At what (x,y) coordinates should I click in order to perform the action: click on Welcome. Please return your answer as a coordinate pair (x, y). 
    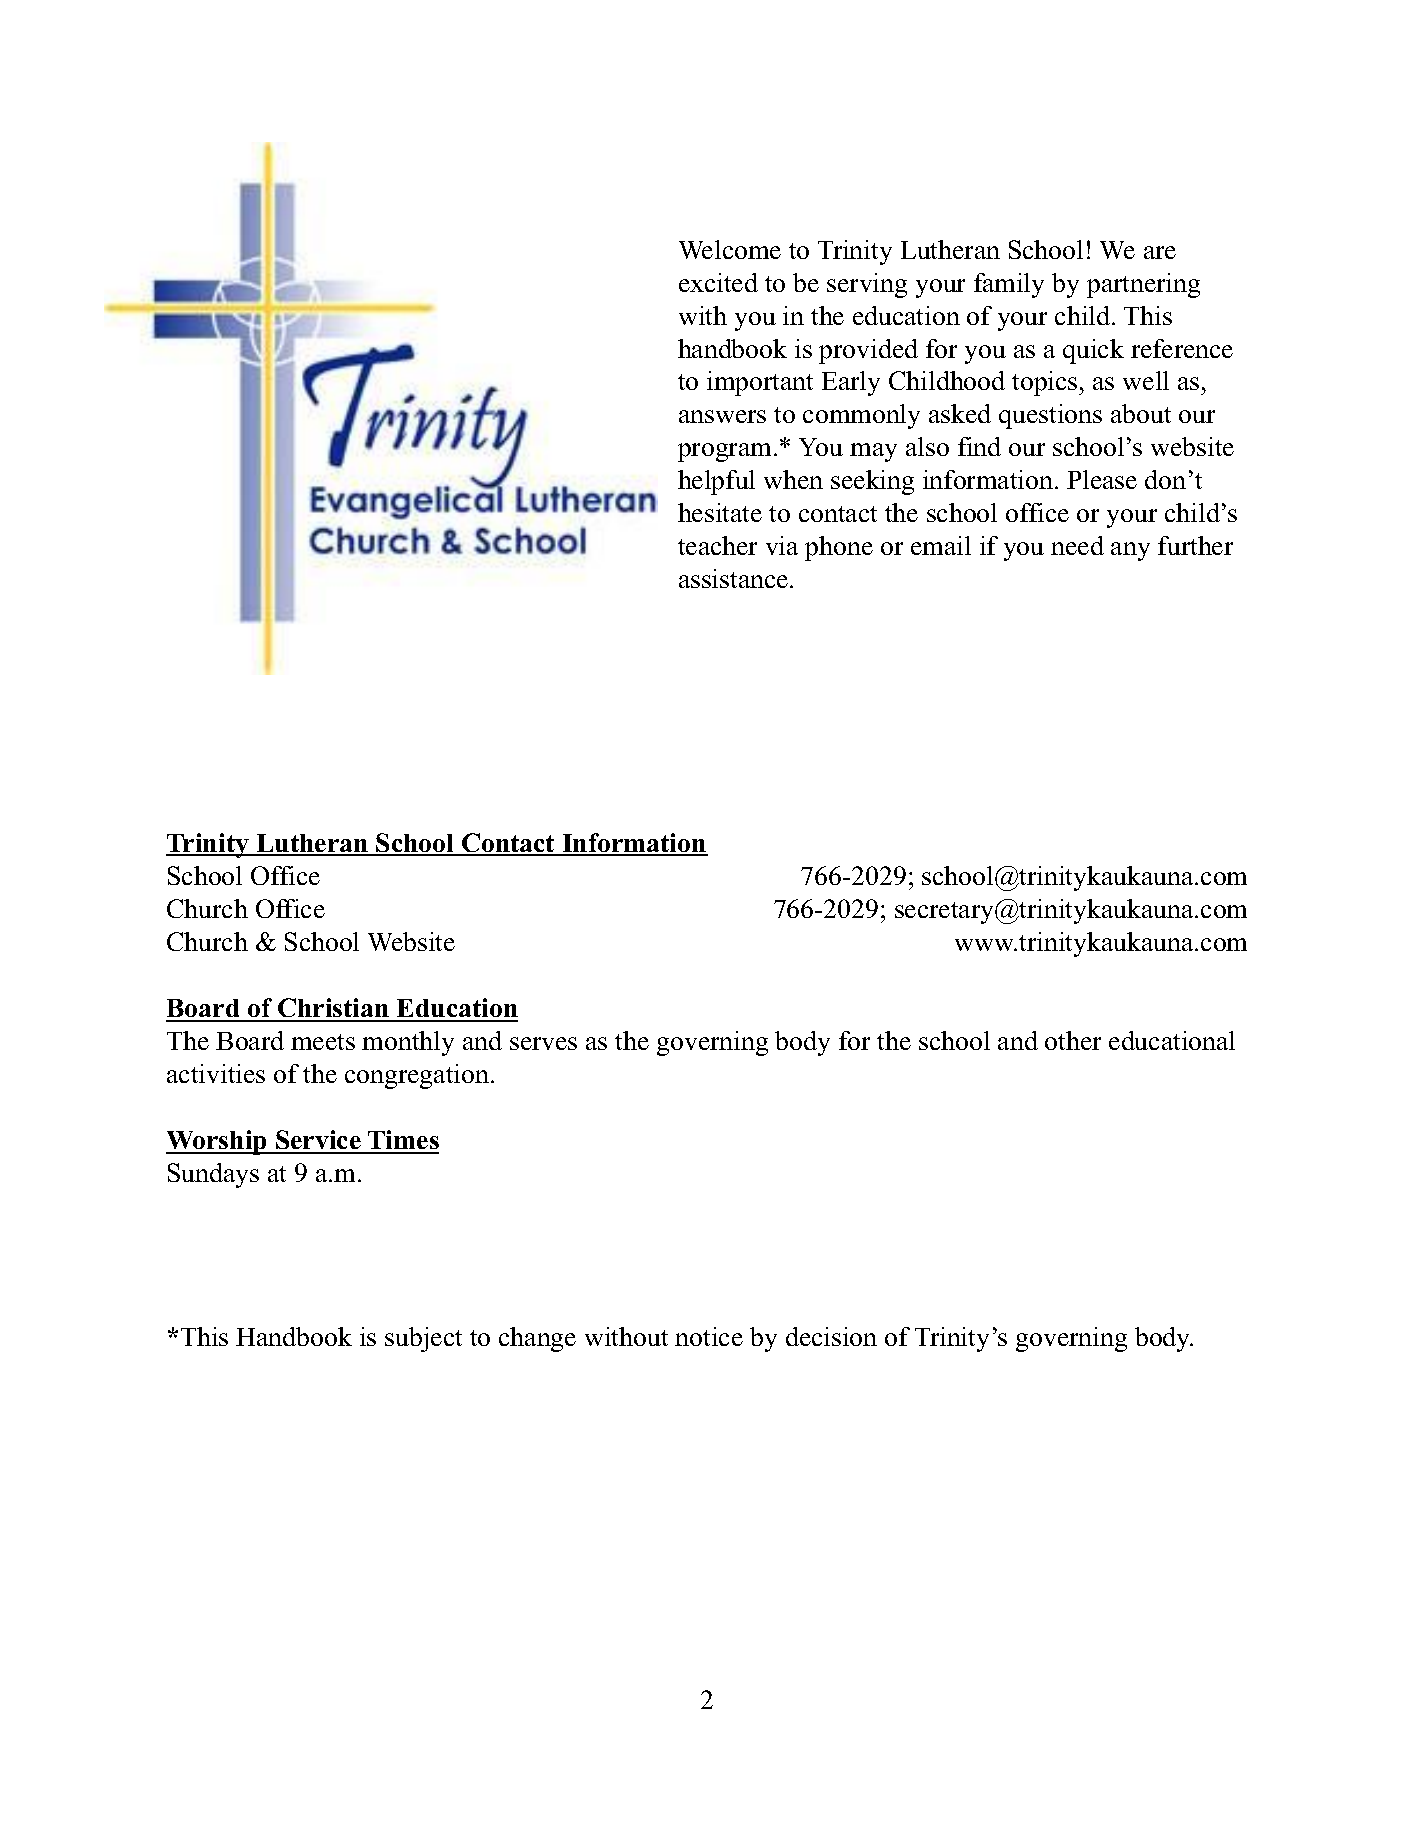
    Looking at the image, I should click on (730, 249).
